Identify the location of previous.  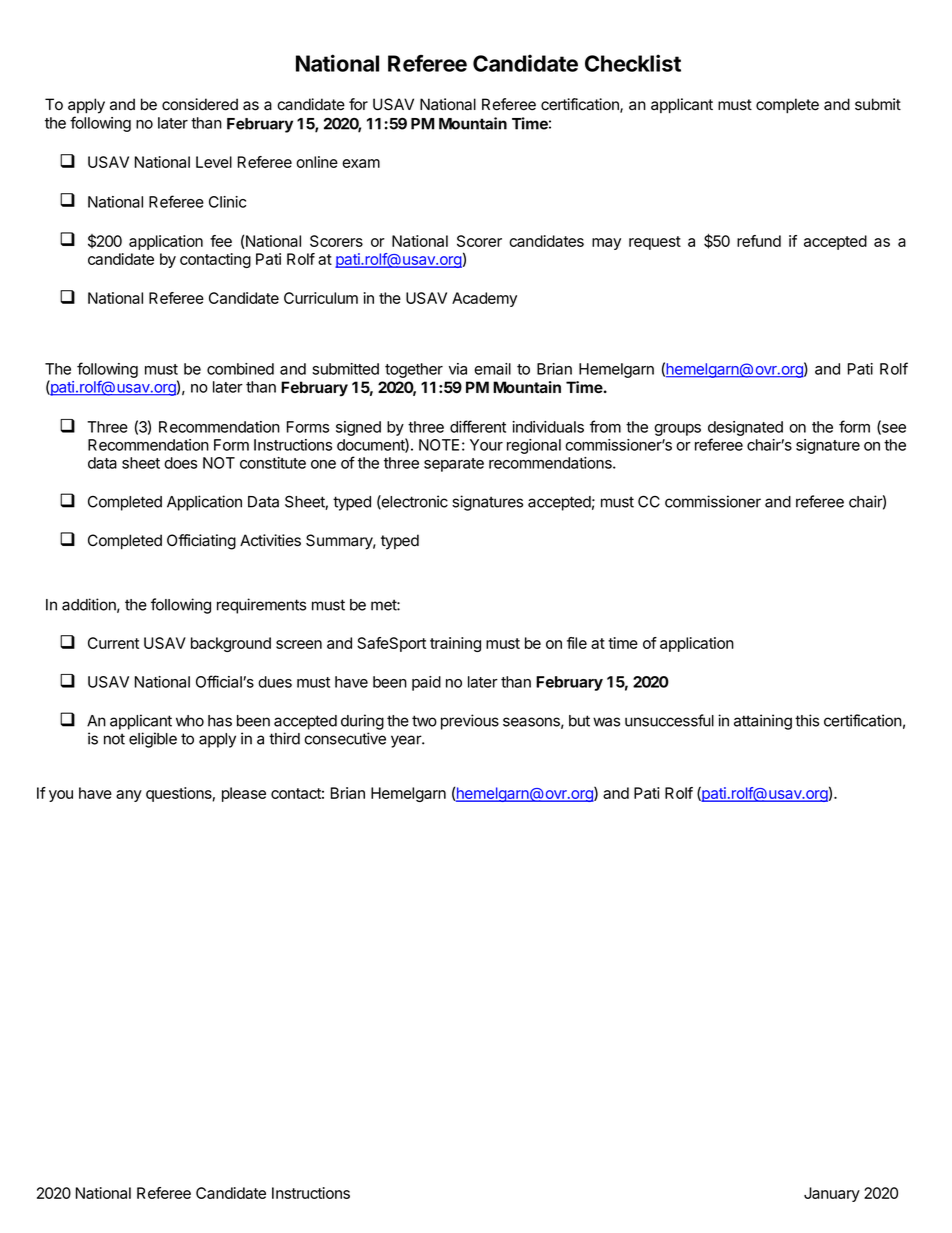
(470, 722).
